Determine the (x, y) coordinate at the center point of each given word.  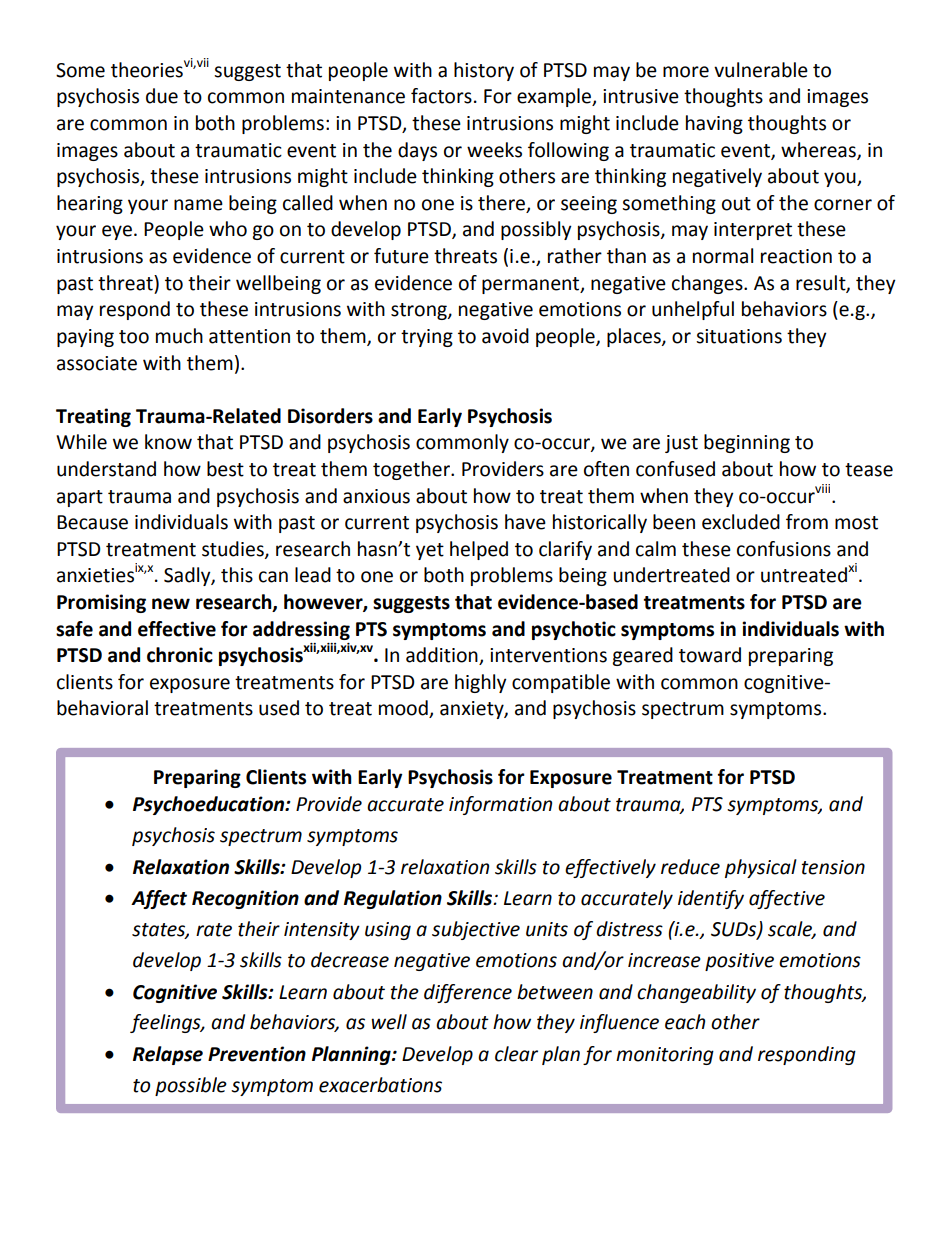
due (162, 96)
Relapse (168, 1055)
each (685, 1022)
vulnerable (761, 70)
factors (441, 96)
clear (516, 1054)
